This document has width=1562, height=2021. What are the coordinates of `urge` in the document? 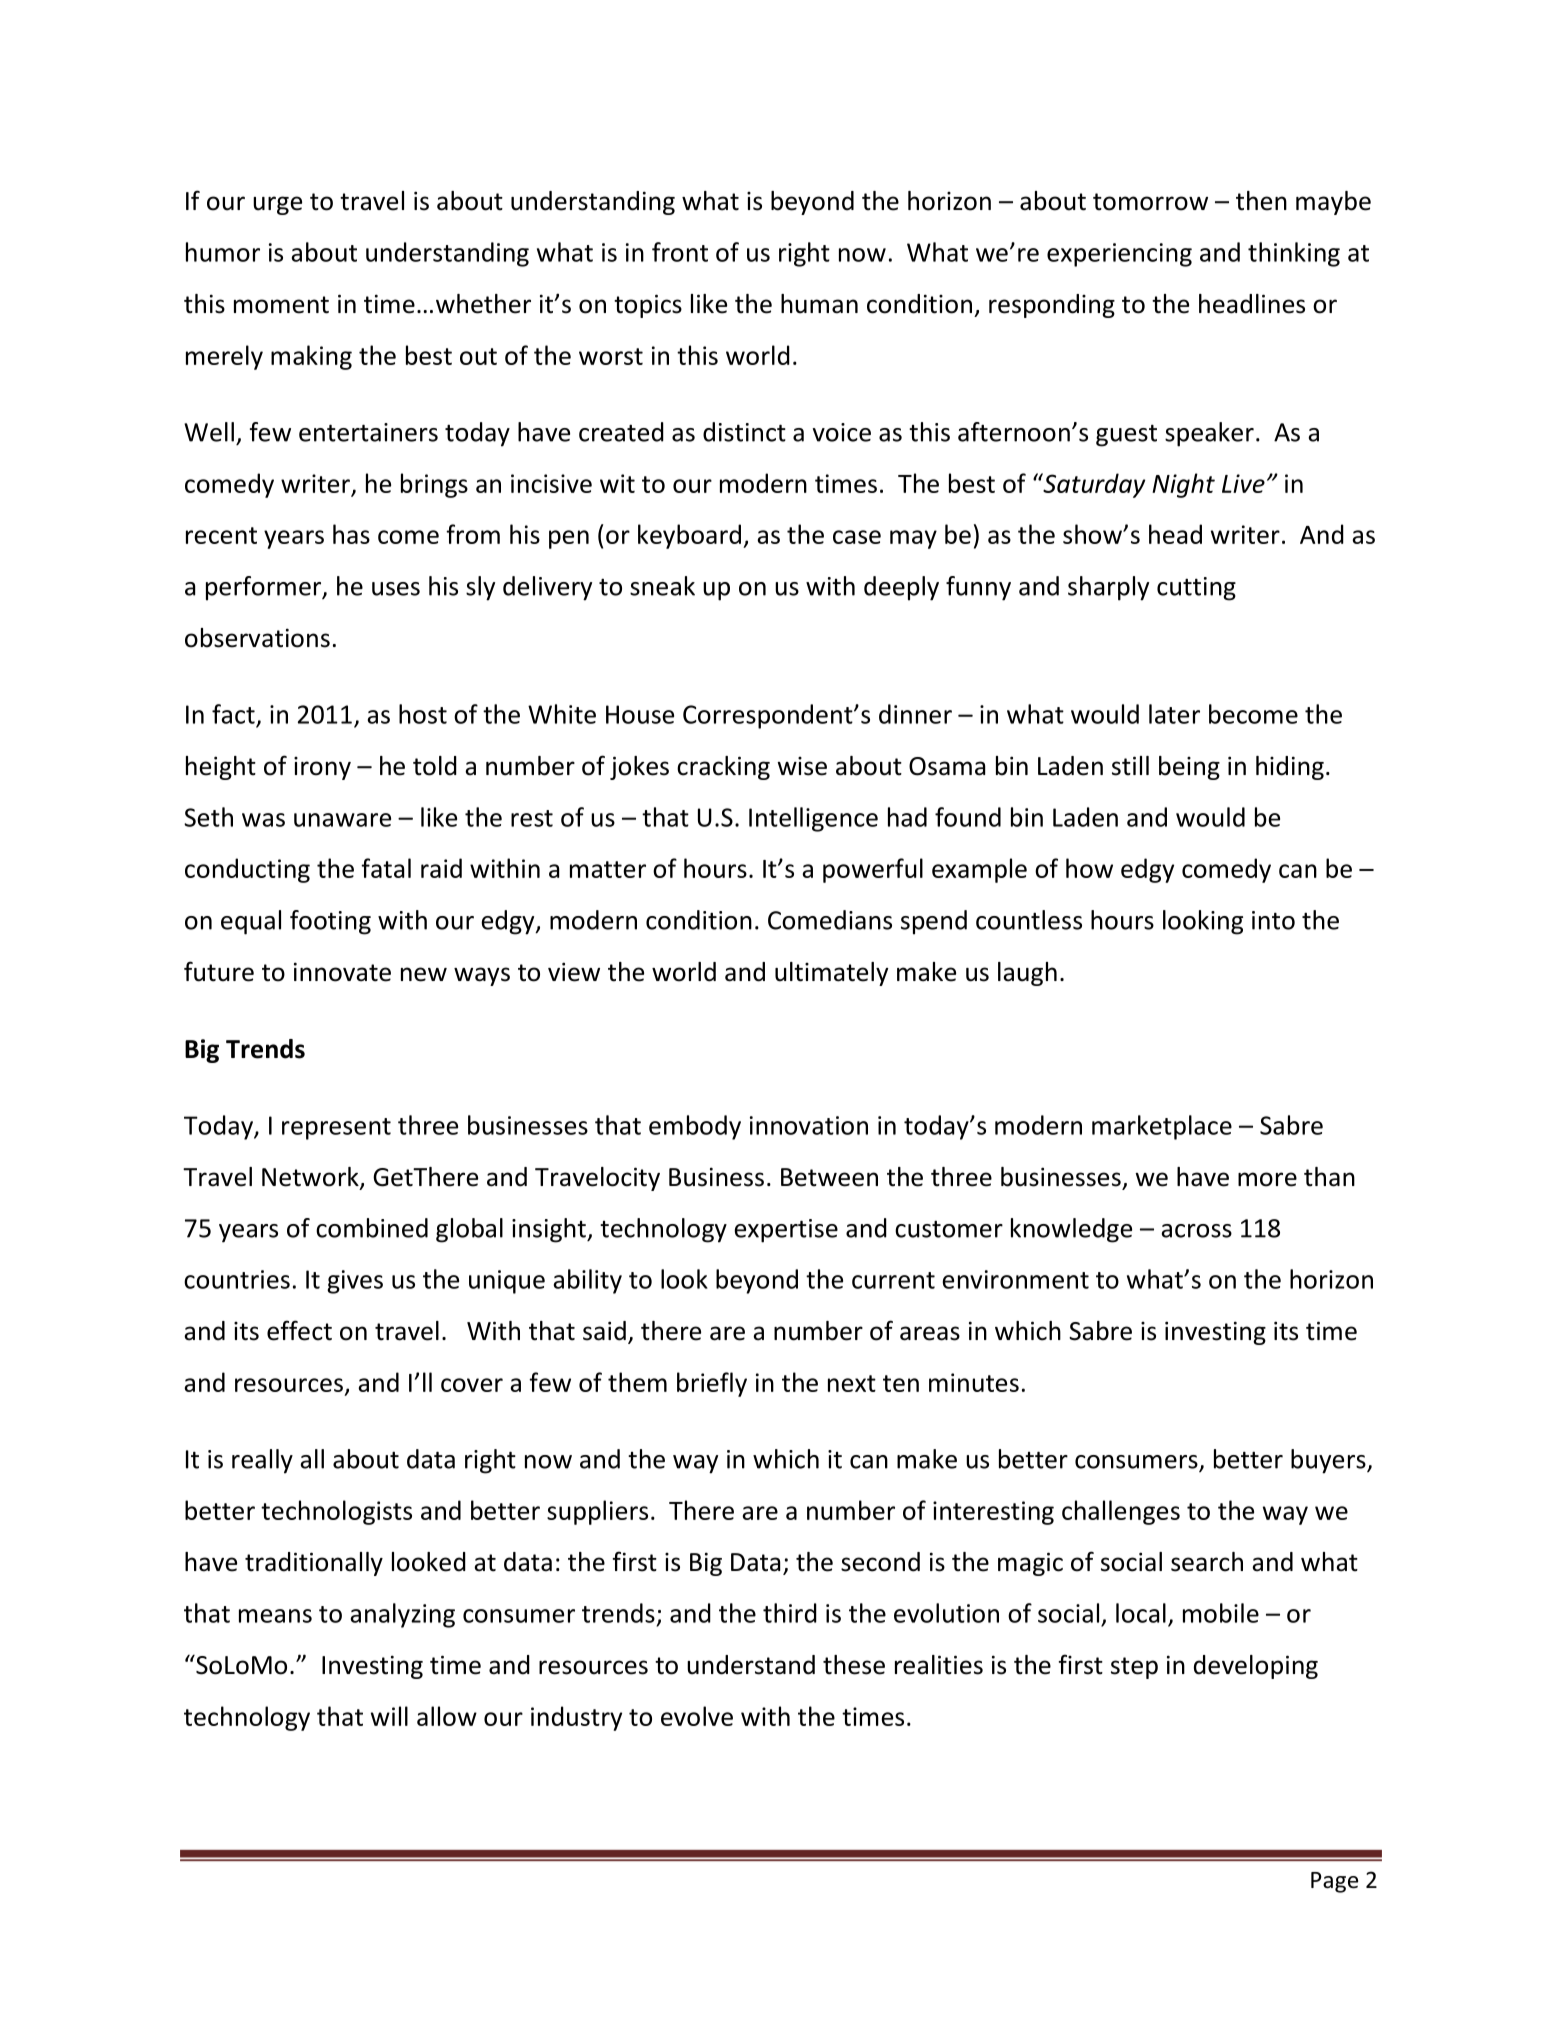 It's located at (277, 205).
